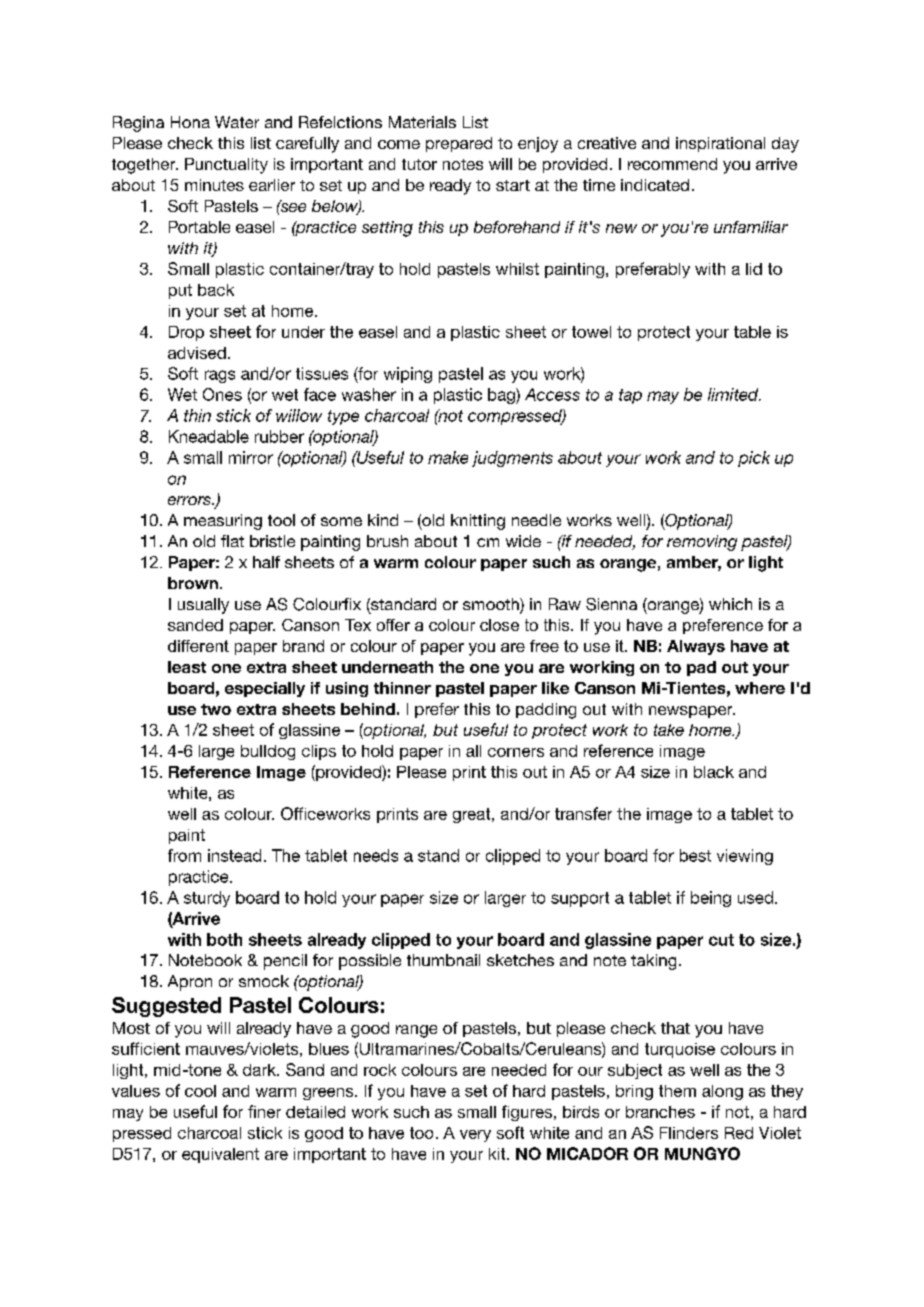 This screenshot has height=1307, width=924. I want to click on inspirational, so click(720, 144).
